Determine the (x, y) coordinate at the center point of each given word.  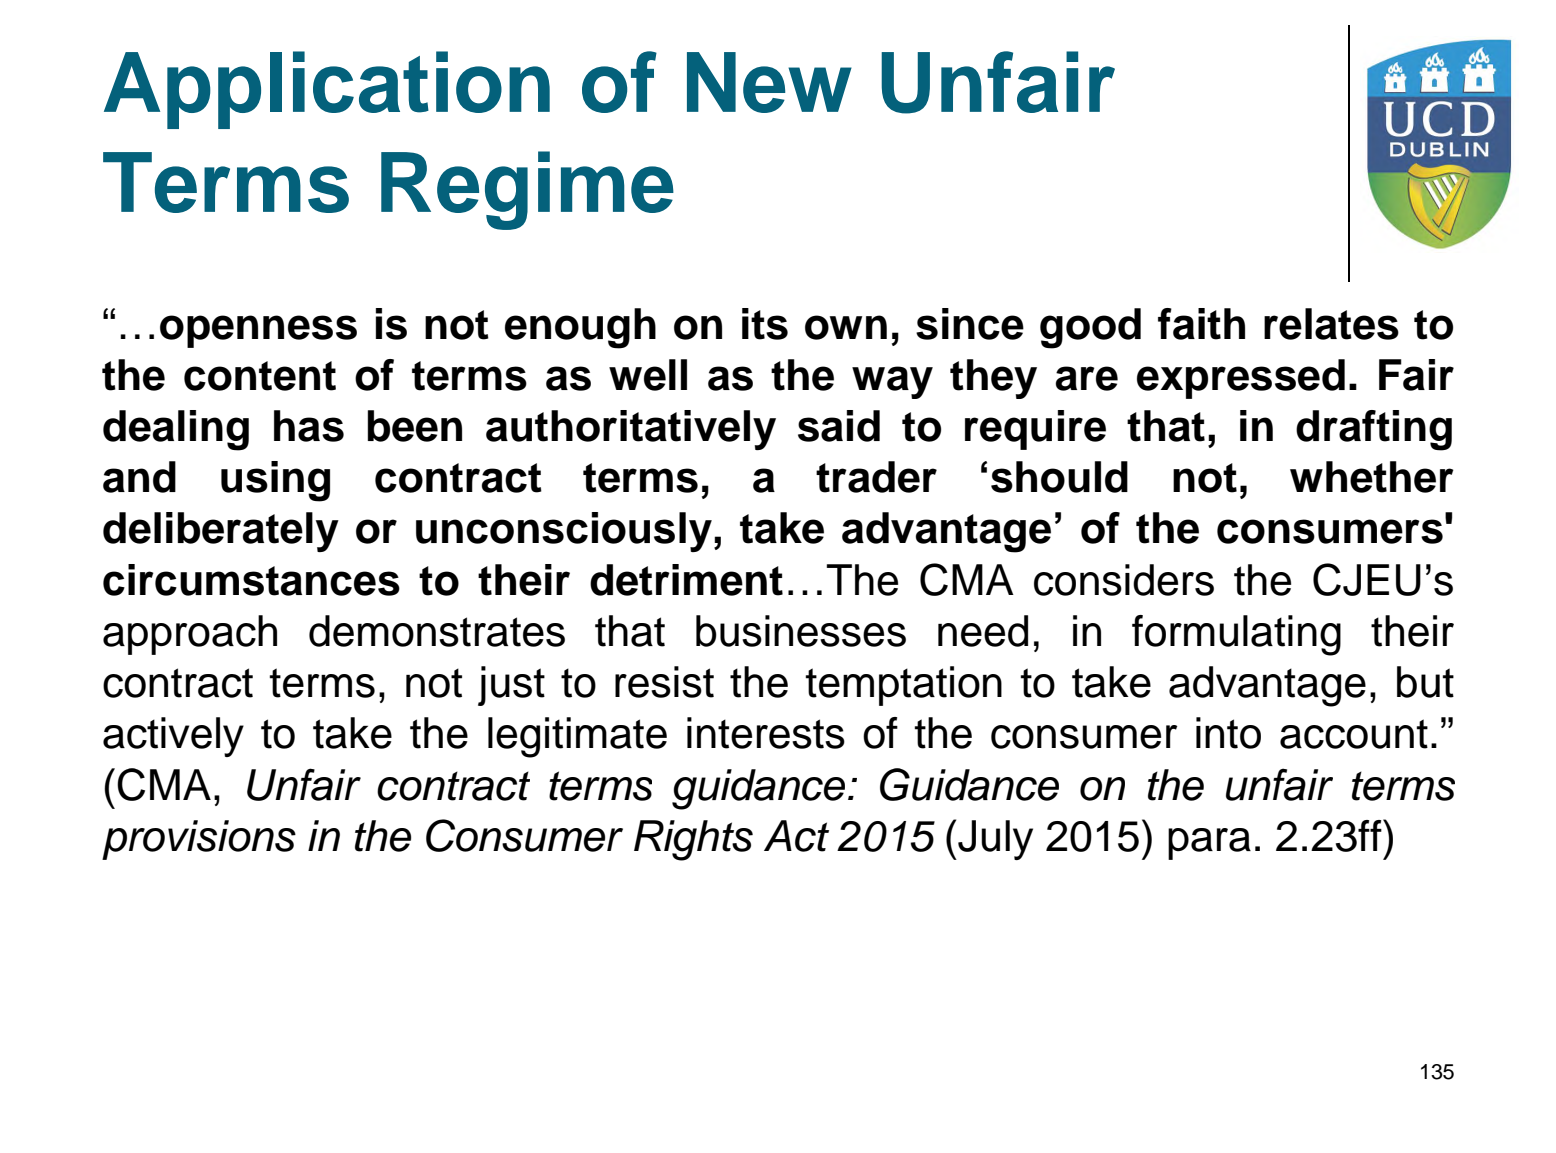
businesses (801, 631)
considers (1124, 580)
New (769, 82)
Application (327, 90)
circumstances (251, 580)
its (765, 324)
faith (1201, 324)
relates (1331, 324)
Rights (693, 840)
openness (258, 331)
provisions (199, 840)
